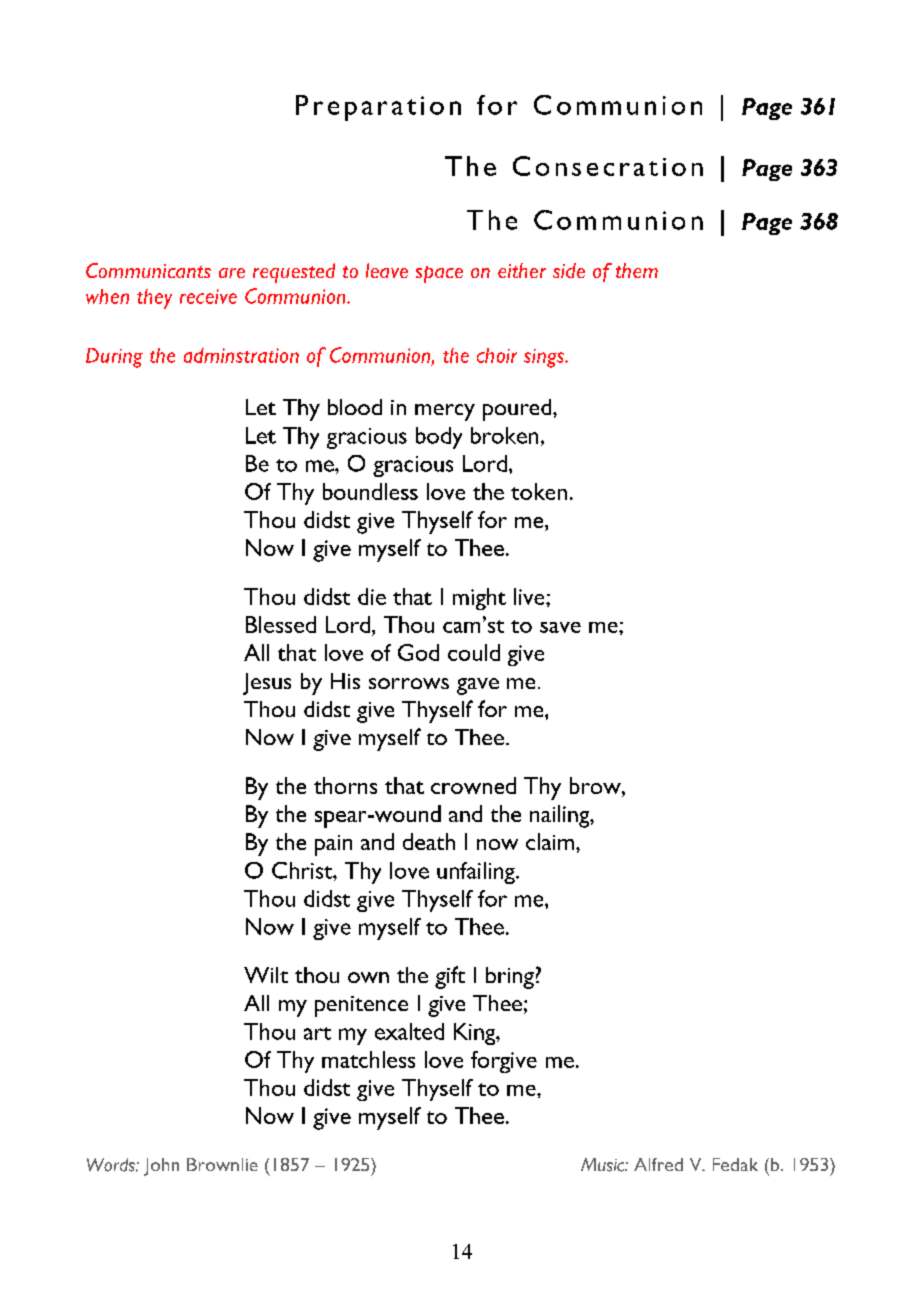 The height and width of the screenshot is (1313, 924). What do you see at coordinates (569, 270) in the screenshot?
I see `side` at bounding box center [569, 270].
